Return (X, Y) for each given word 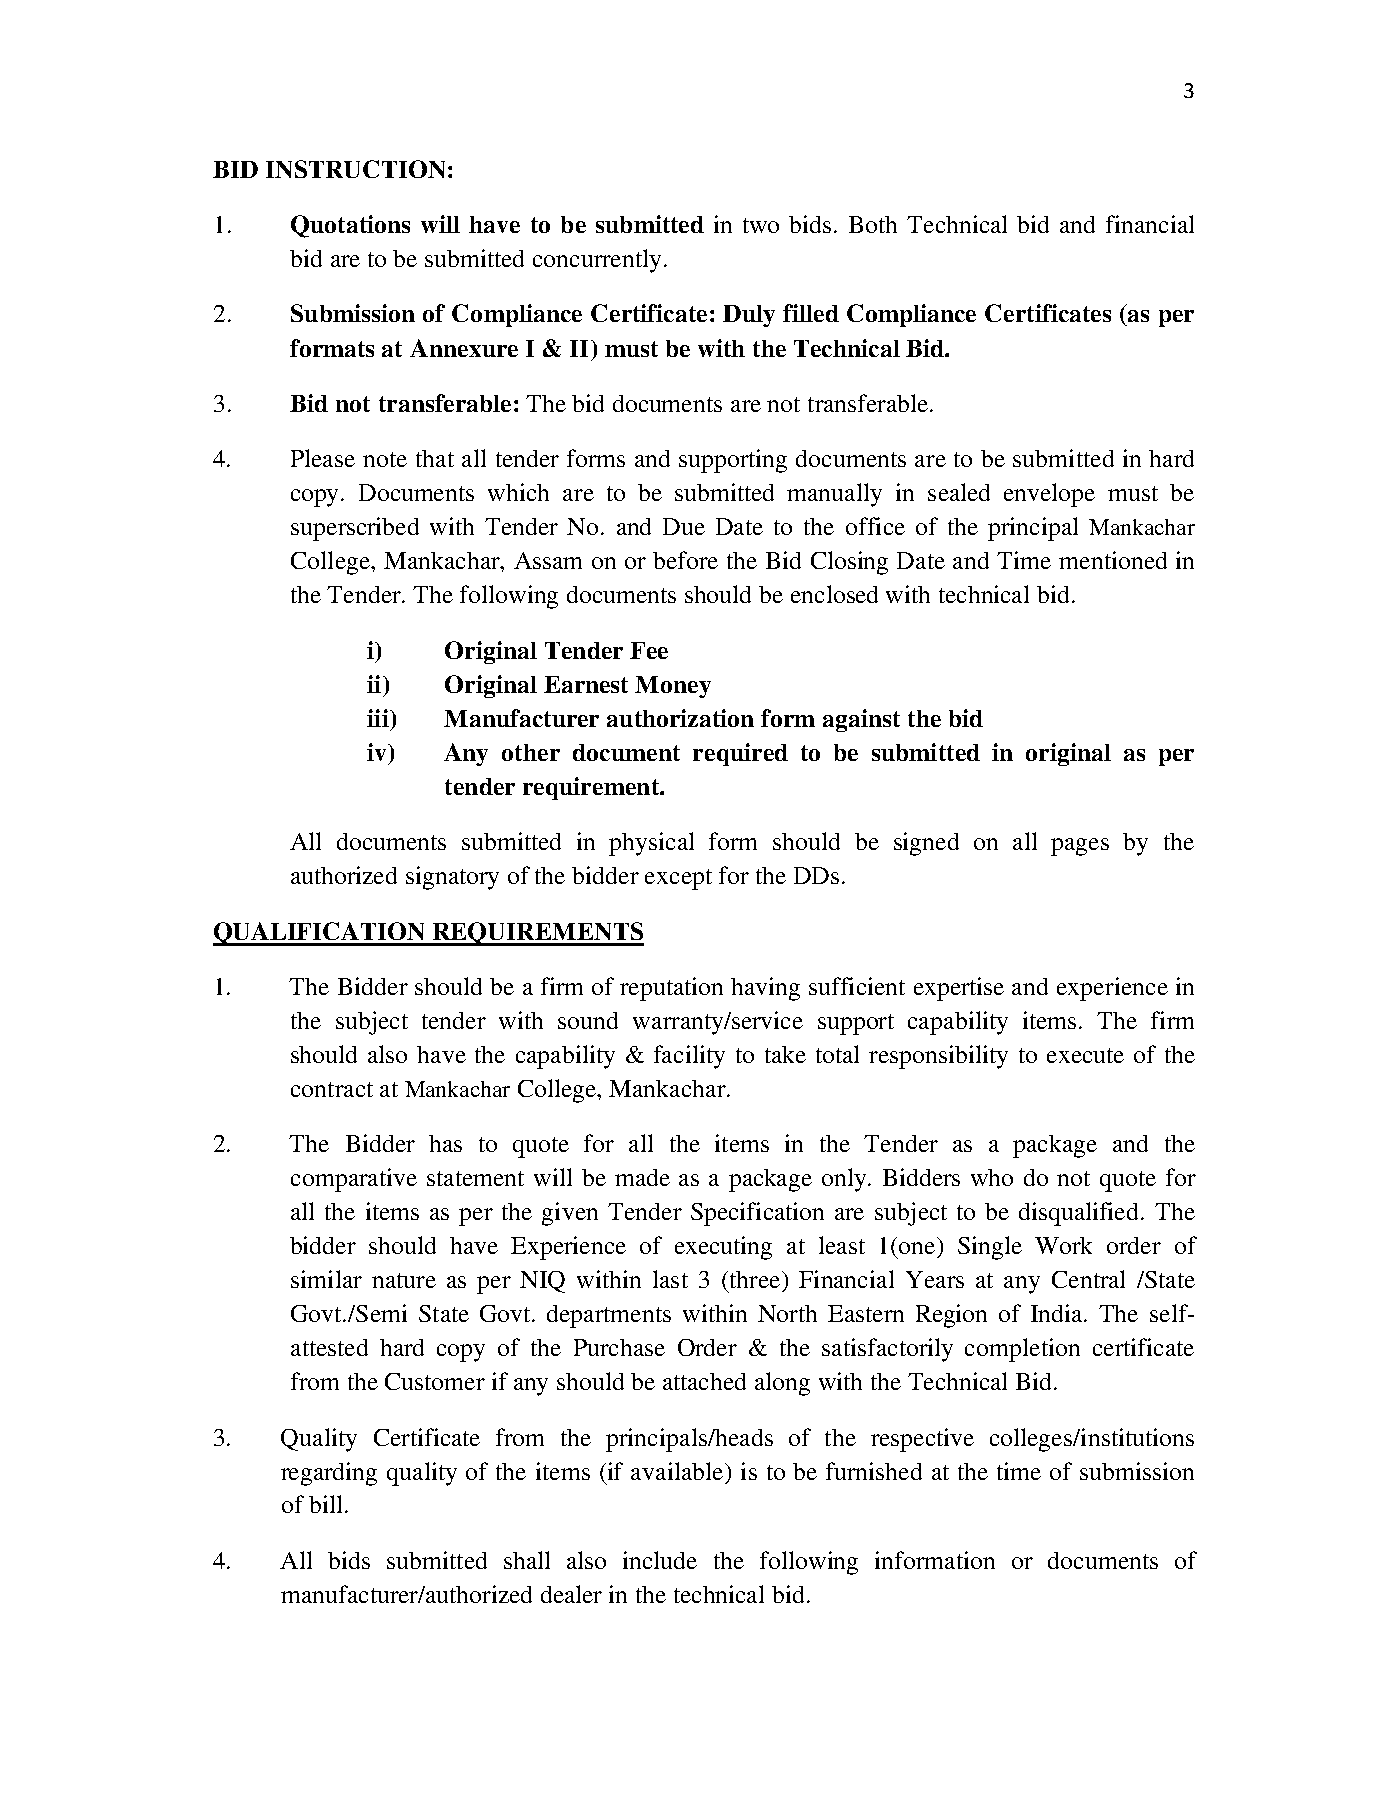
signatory (452, 878)
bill (325, 1504)
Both (873, 224)
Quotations (350, 226)
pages (1080, 847)
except (678, 879)
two (761, 225)
